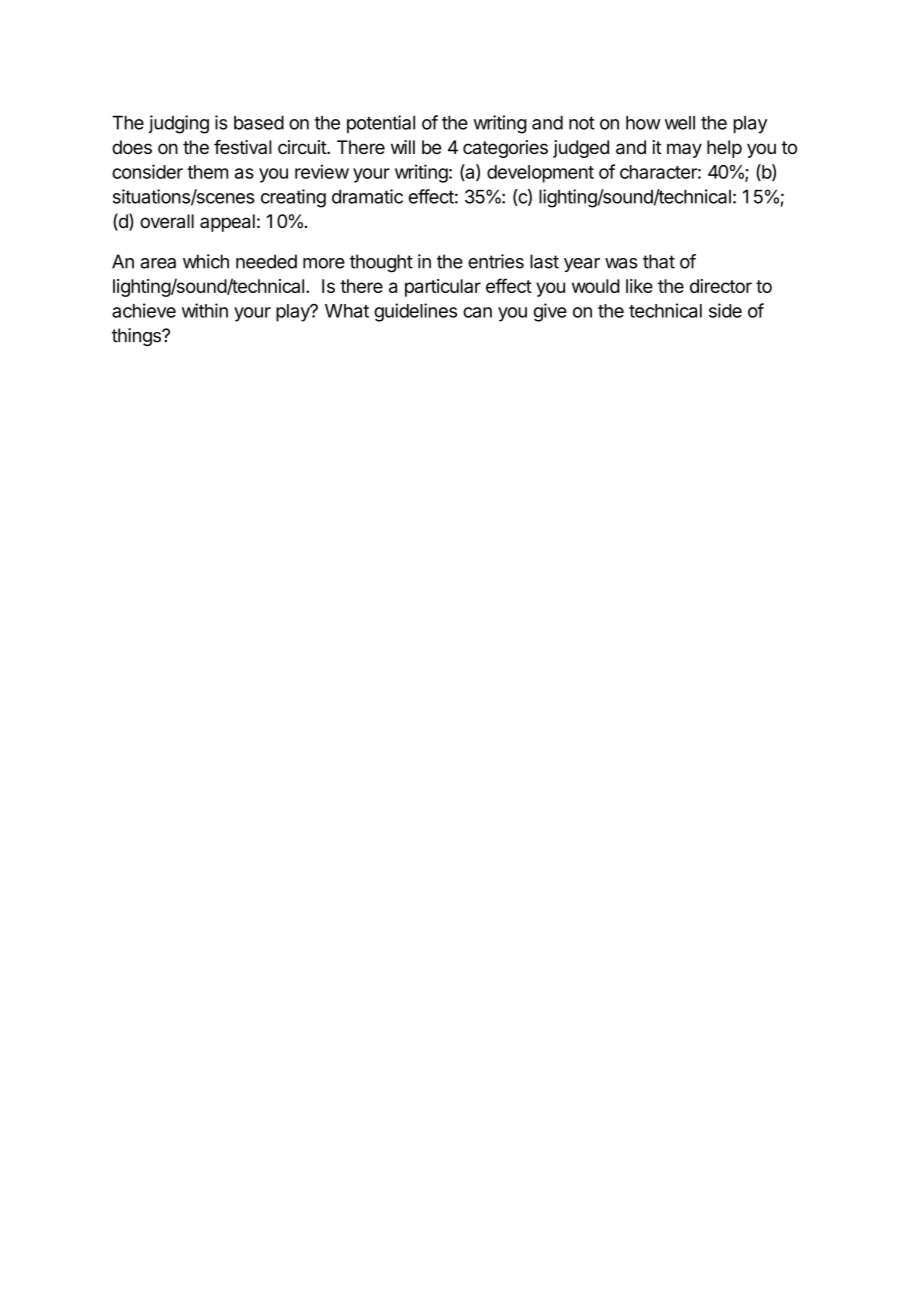 The width and height of the screenshot is (924, 1308). Describe the element at coordinates (158, 263) in the screenshot. I see `area` at that location.
